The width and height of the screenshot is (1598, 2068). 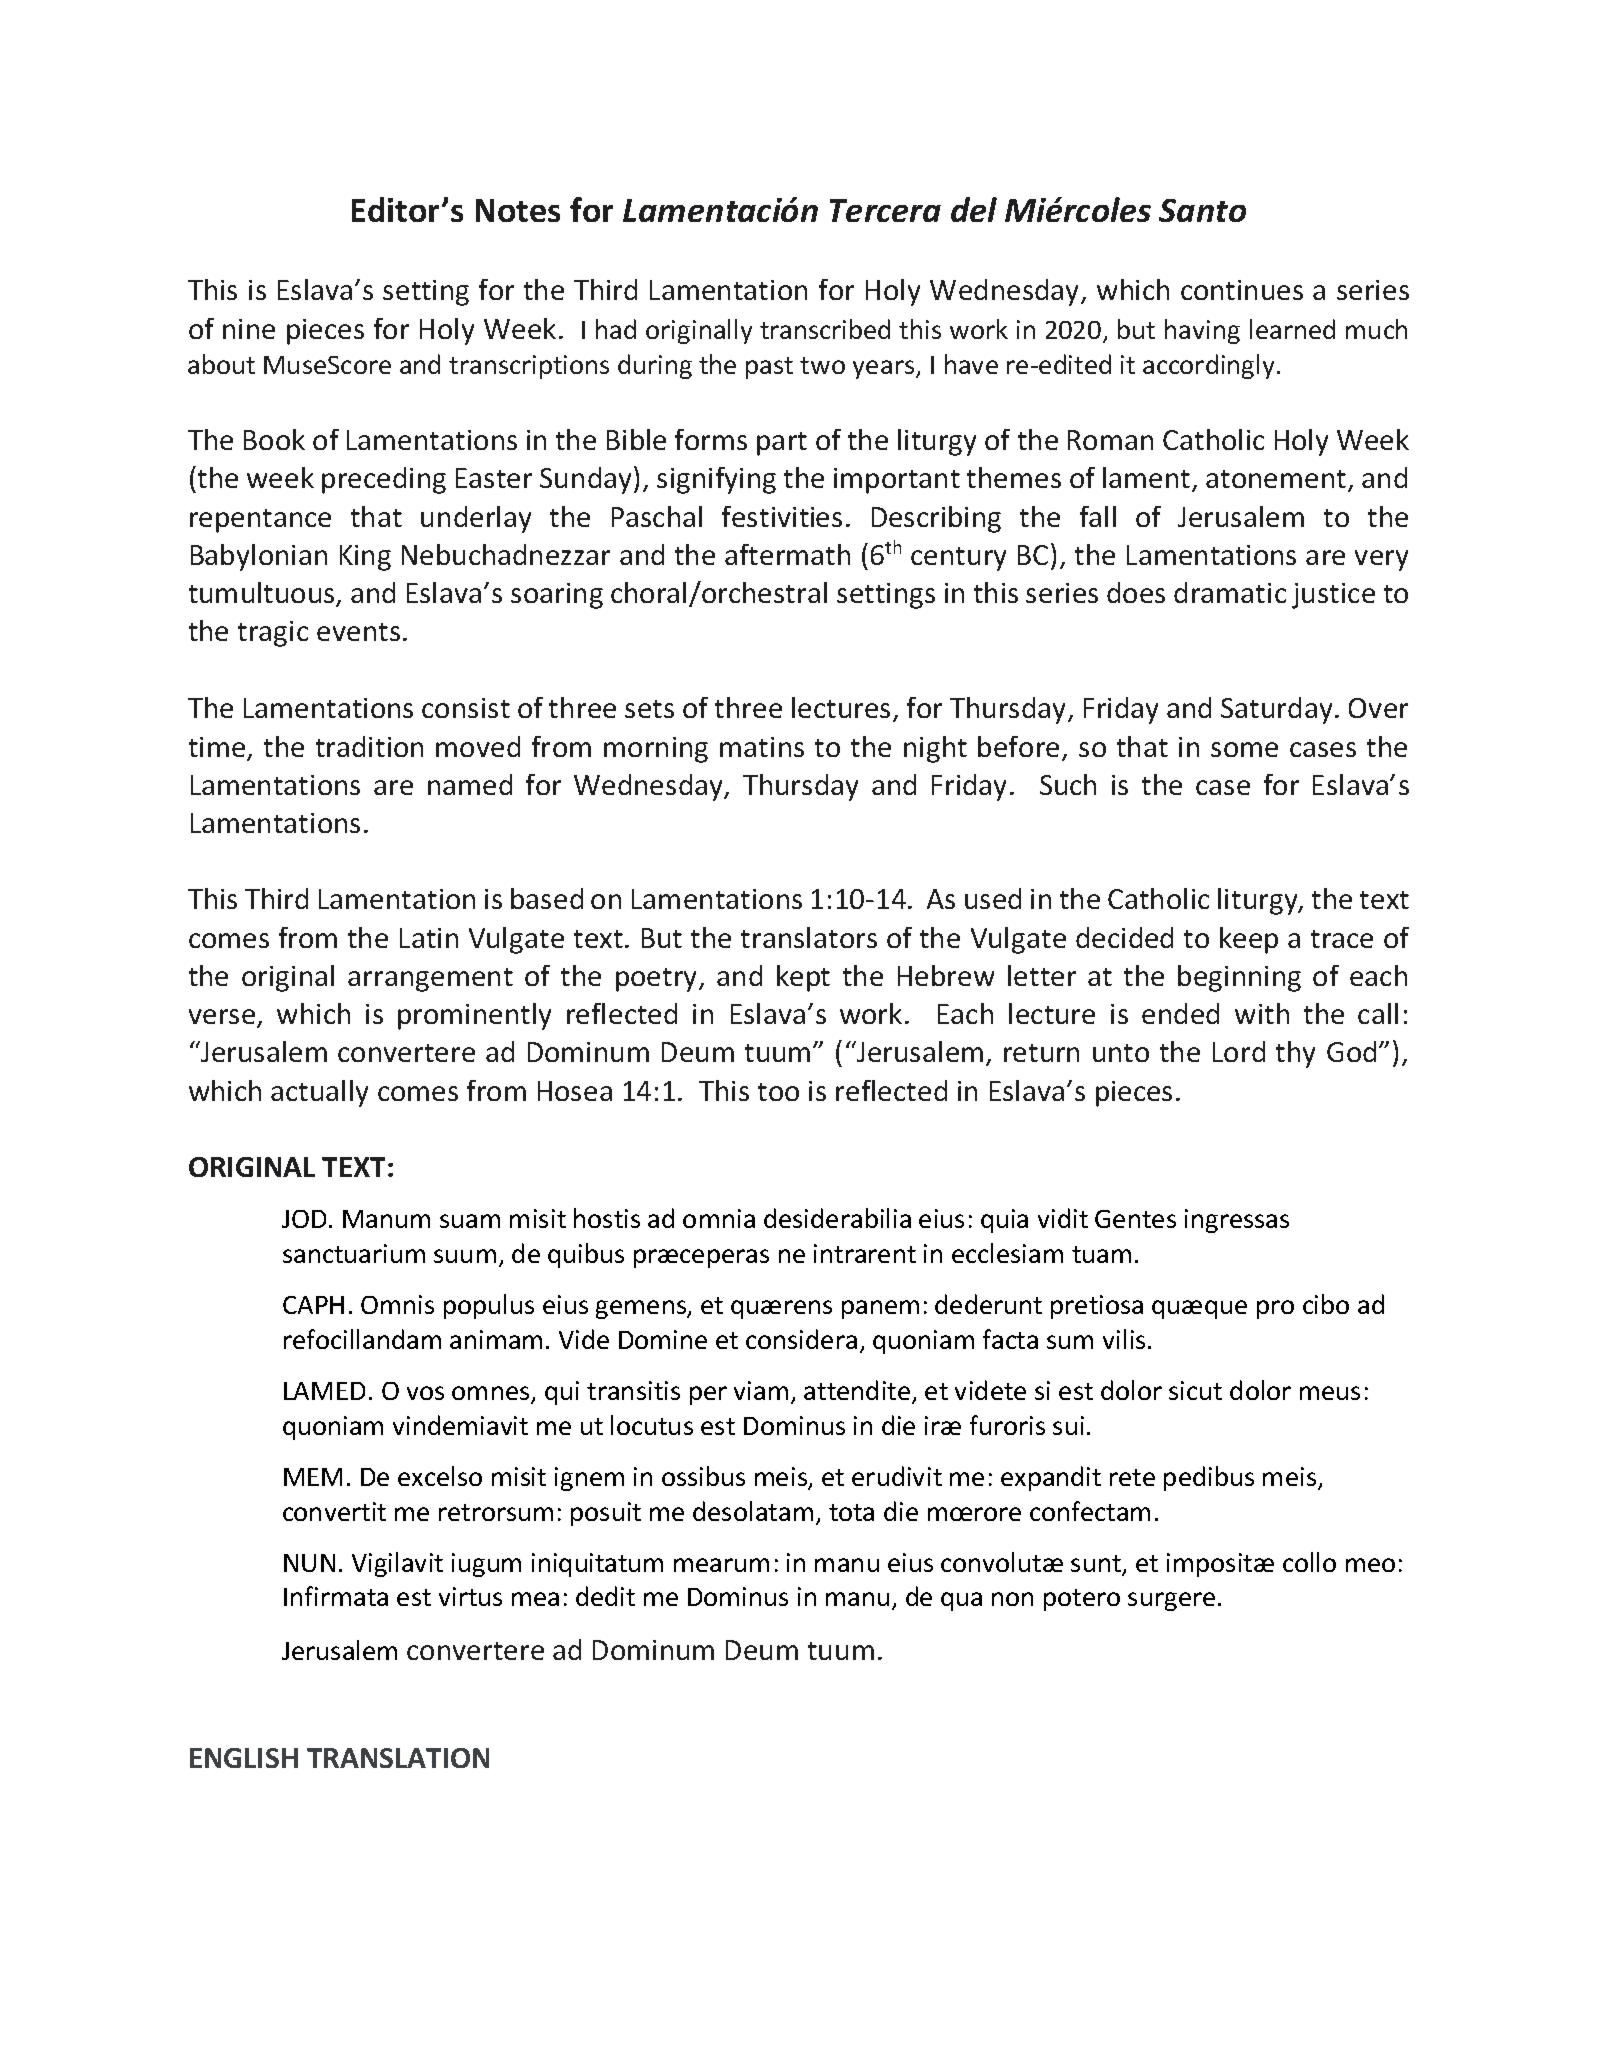 I want to click on continues, so click(x=1242, y=290).
